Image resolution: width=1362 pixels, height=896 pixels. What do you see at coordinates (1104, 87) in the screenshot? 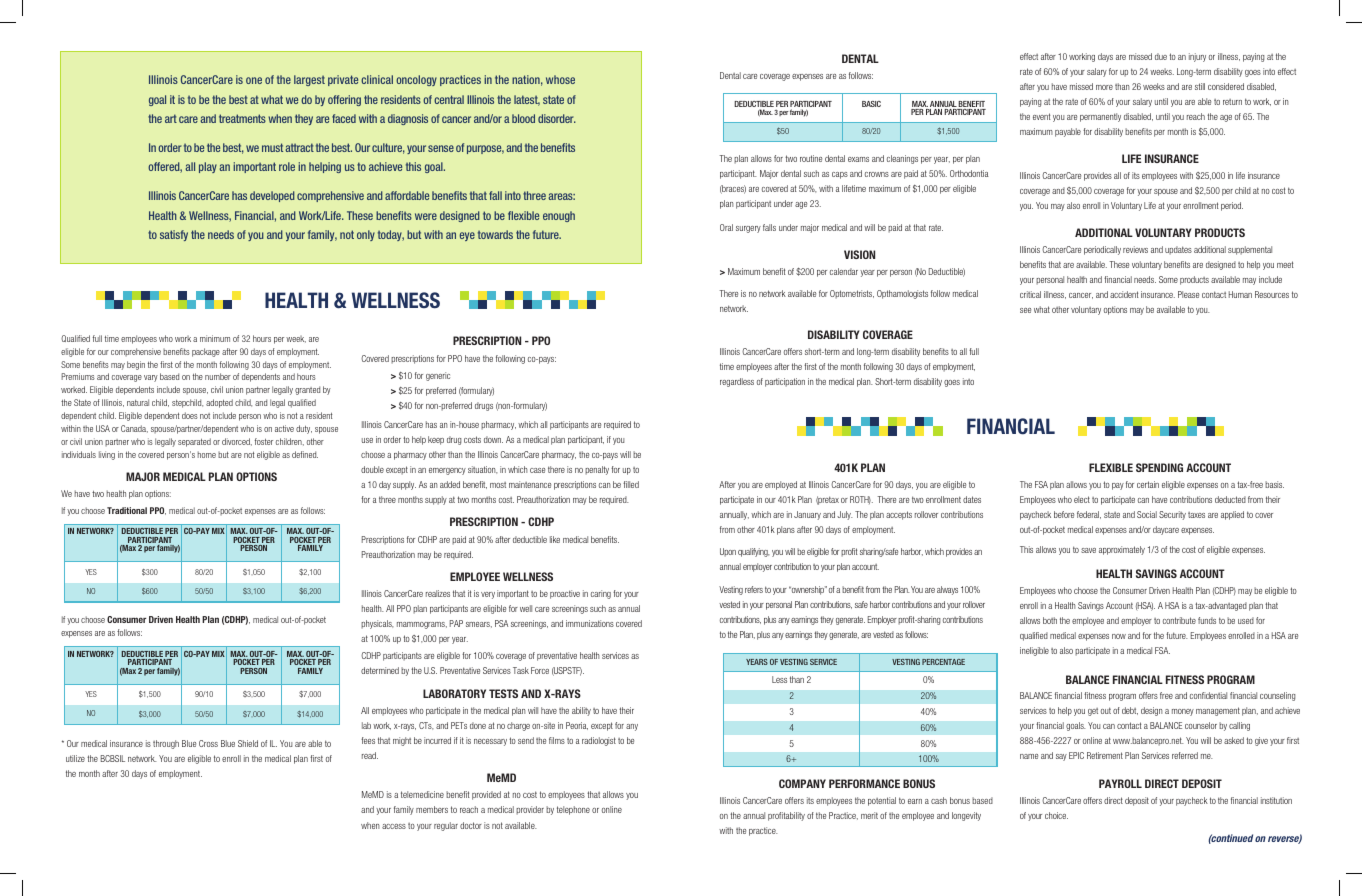
I see `more` at bounding box center [1104, 87].
